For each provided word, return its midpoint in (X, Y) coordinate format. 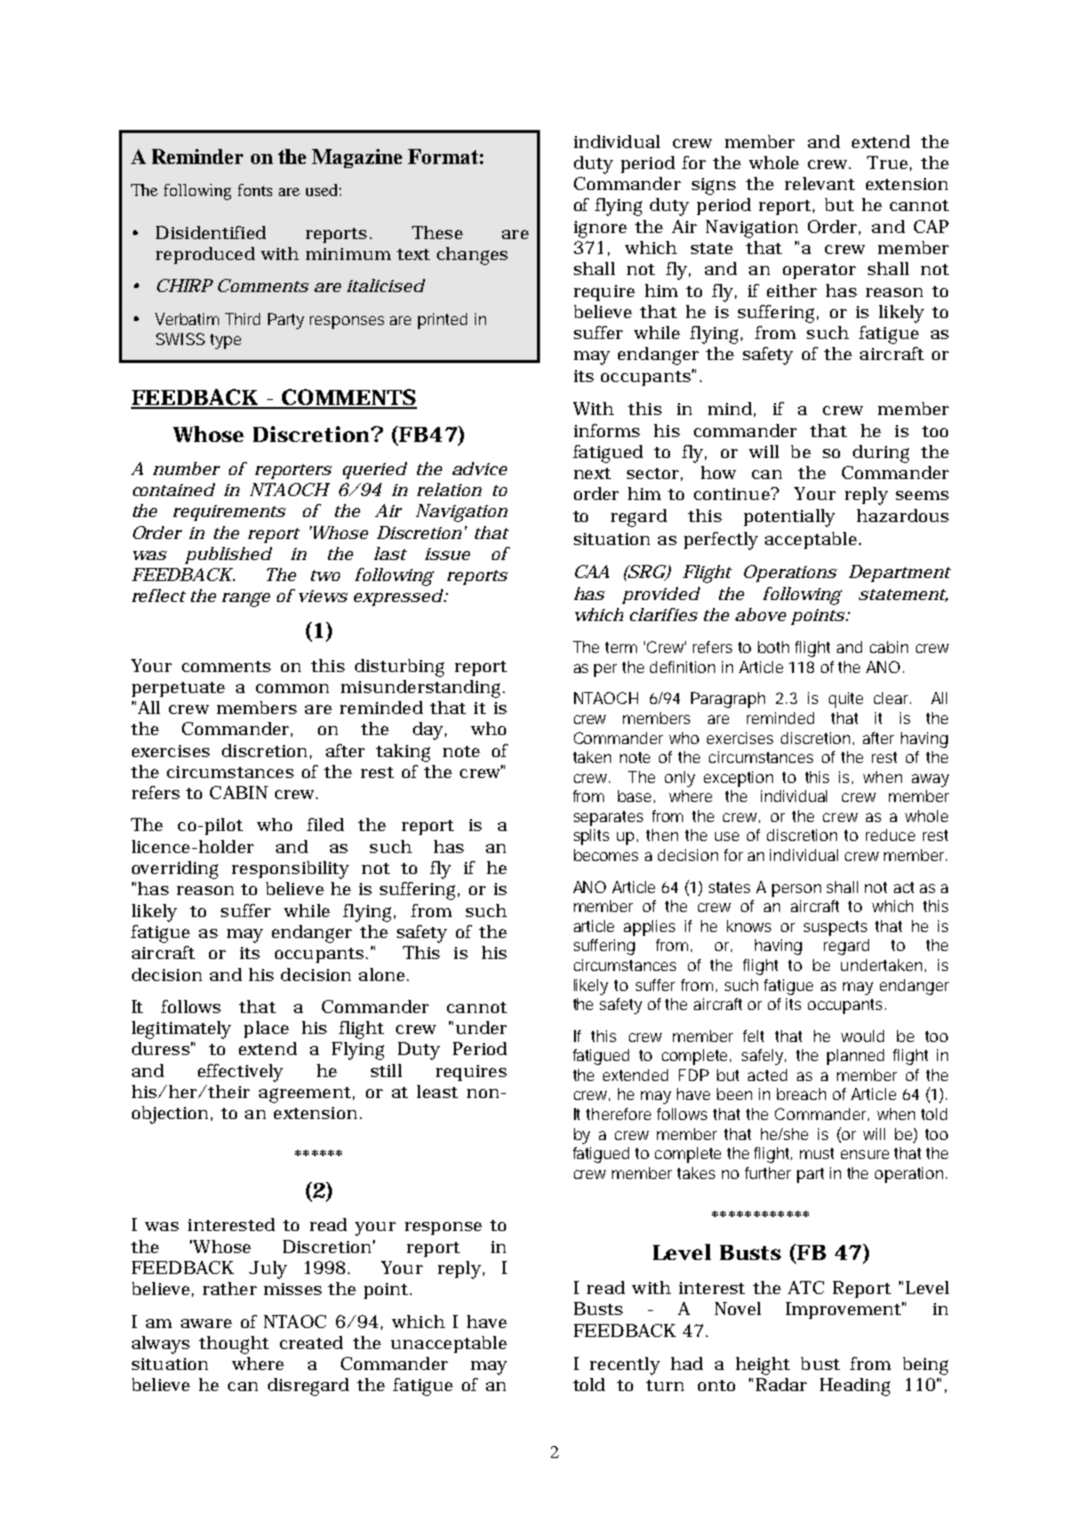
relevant (820, 183)
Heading (855, 1387)
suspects (835, 928)
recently (625, 1366)
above (760, 614)
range (246, 599)
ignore (600, 229)
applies (649, 928)
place (266, 1029)
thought (234, 1345)
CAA (592, 571)
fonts (255, 190)
